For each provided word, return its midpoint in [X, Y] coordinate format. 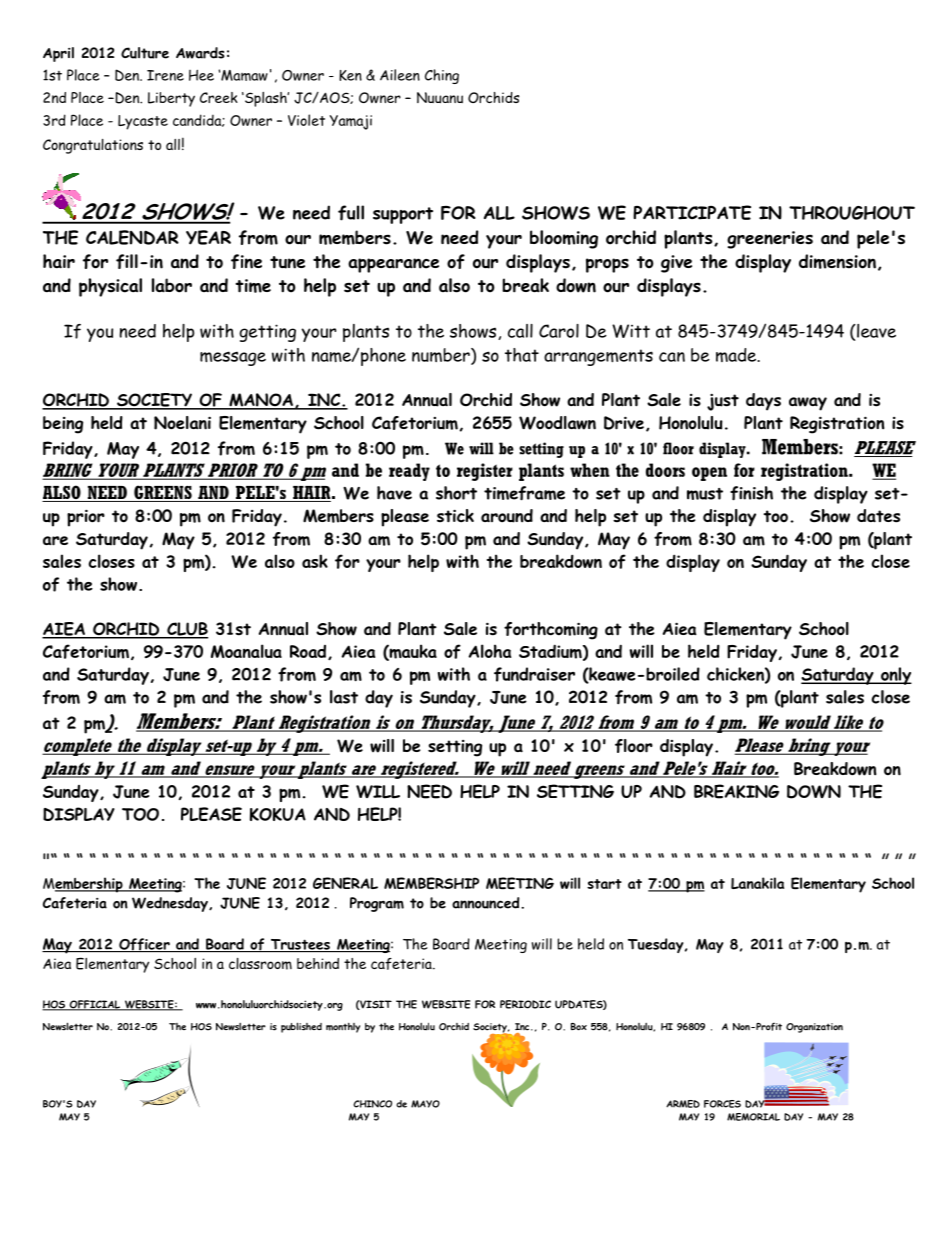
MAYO [425, 1104]
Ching [442, 76]
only [895, 676]
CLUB [186, 630]
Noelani [182, 423]
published [301, 1027]
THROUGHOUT [852, 213]
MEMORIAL [753, 1117]
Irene [165, 75]
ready [409, 472]
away [808, 404]
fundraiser [534, 674]
